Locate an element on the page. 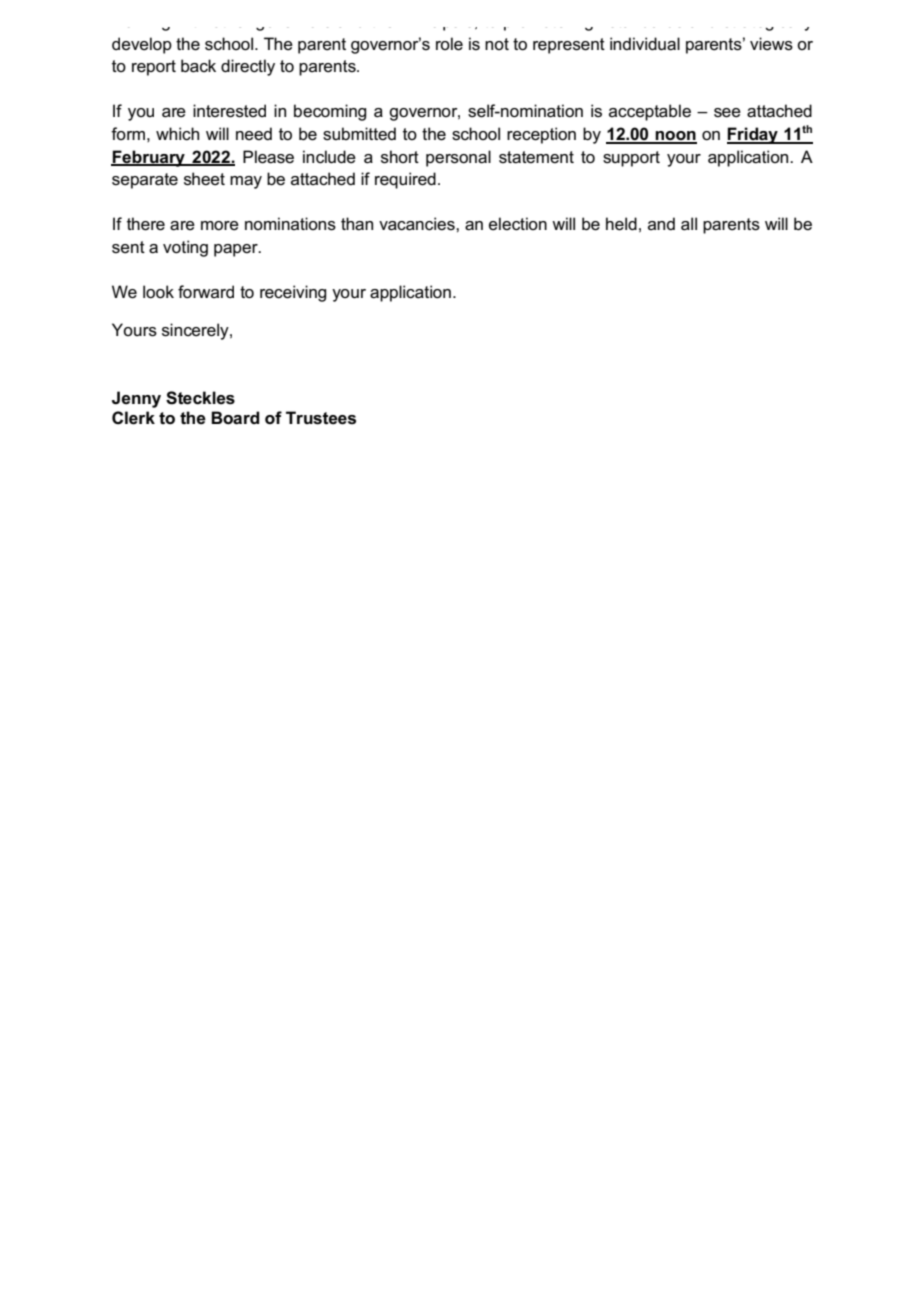 The image size is (924, 1308). personal is located at coordinates (458, 158).
